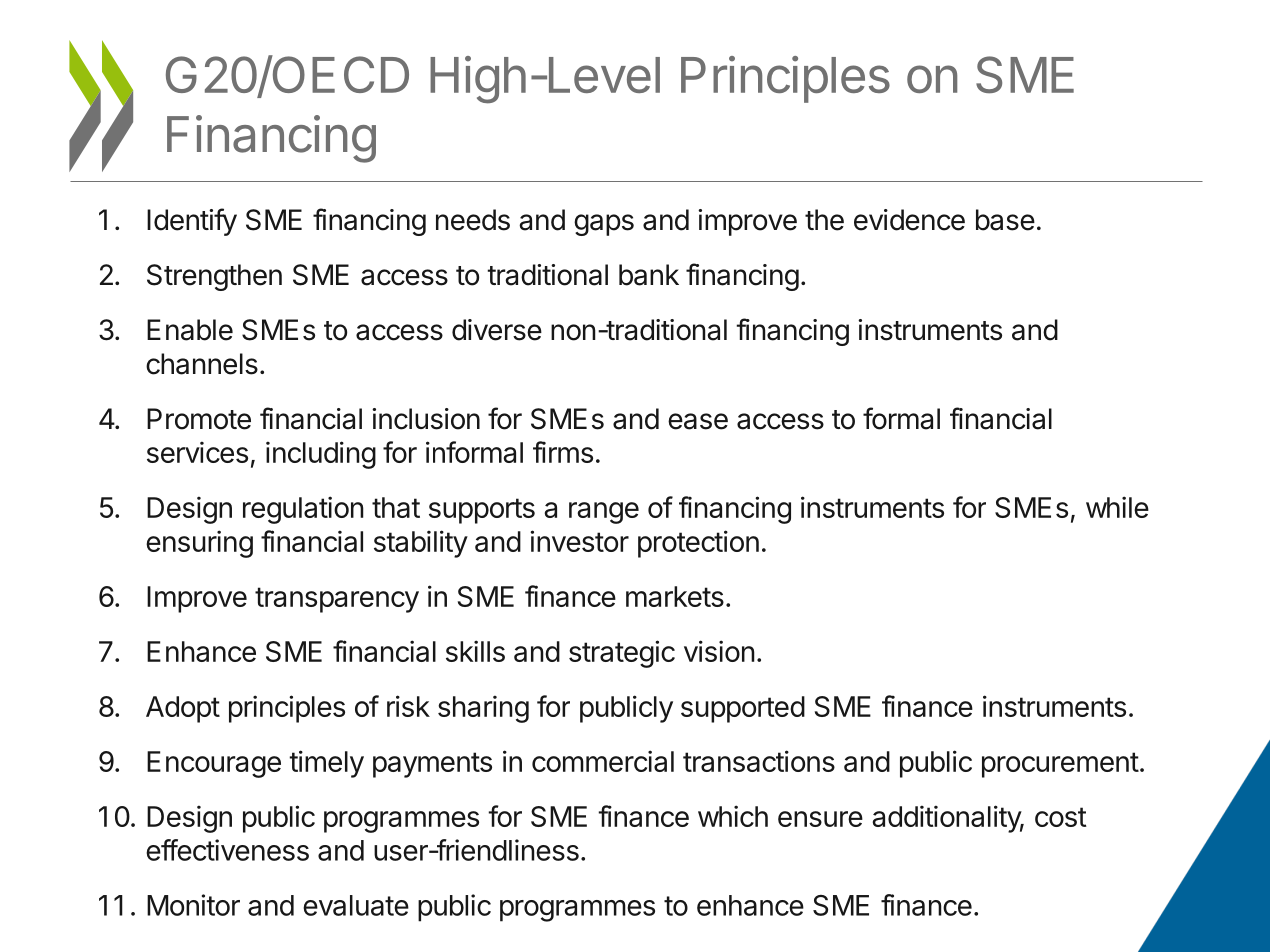  What do you see at coordinates (622, 654) in the screenshot?
I see `strategic` at bounding box center [622, 654].
